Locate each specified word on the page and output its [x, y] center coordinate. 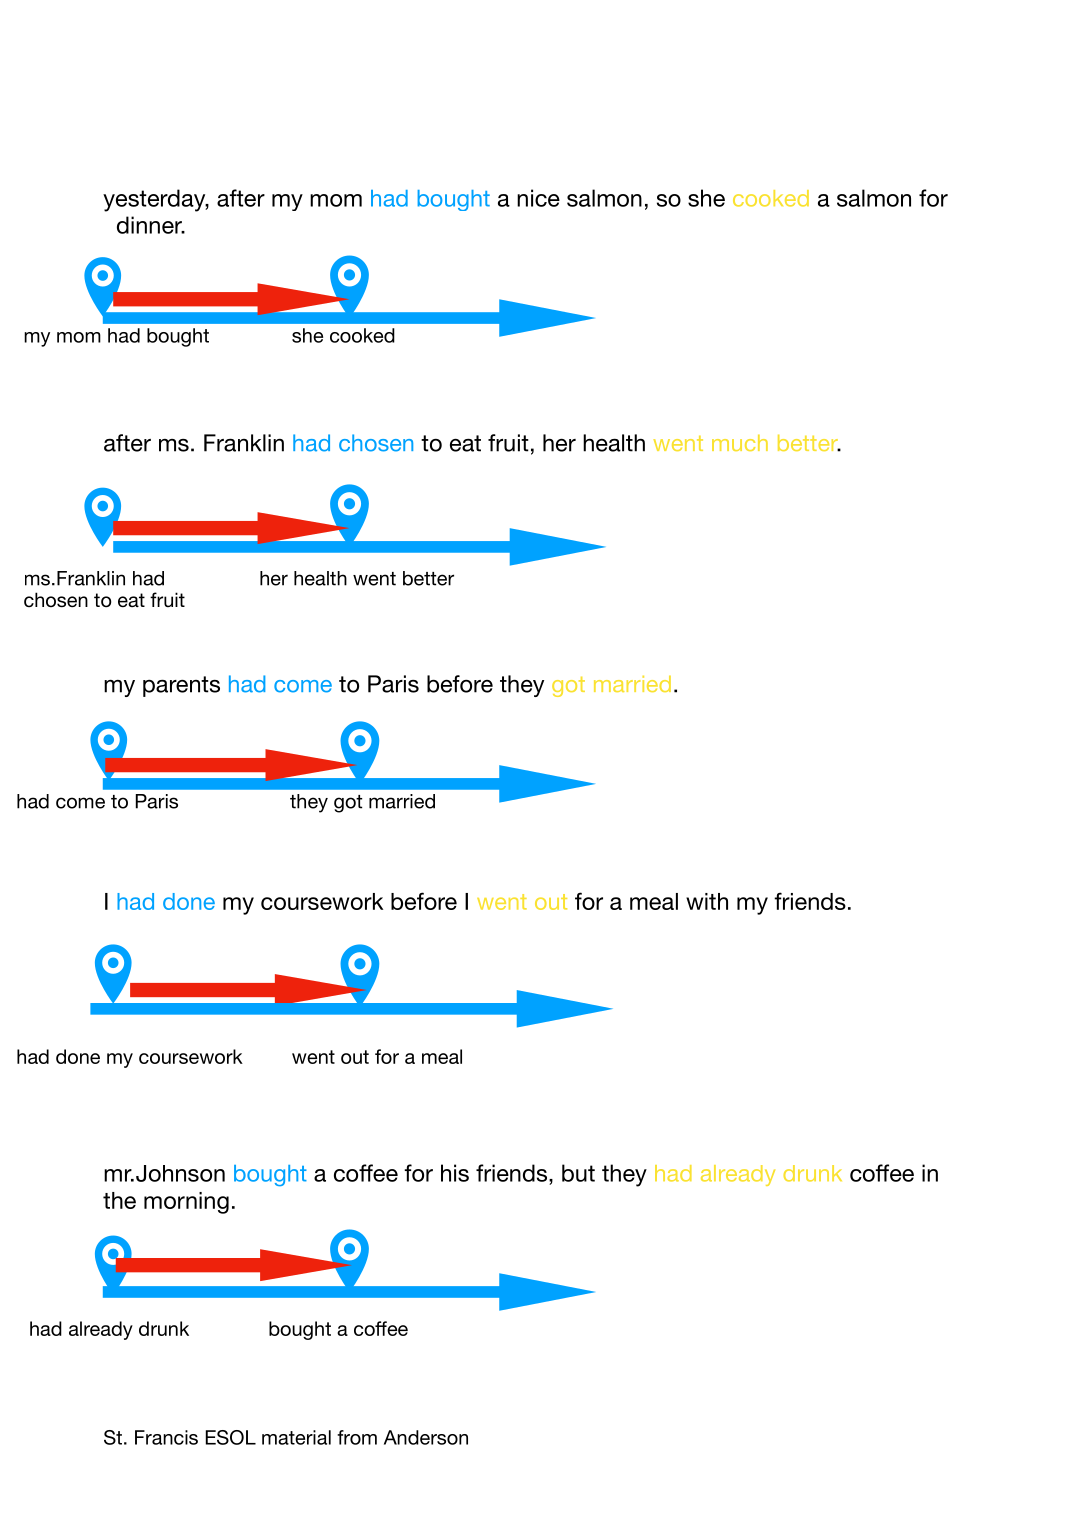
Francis [166, 1437]
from [357, 1437]
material [296, 1437]
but [578, 1173]
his [455, 1173]
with [707, 901]
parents [181, 686]
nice [538, 198]
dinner [150, 225]
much [740, 443]
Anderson [426, 1437]
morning [186, 1203]
